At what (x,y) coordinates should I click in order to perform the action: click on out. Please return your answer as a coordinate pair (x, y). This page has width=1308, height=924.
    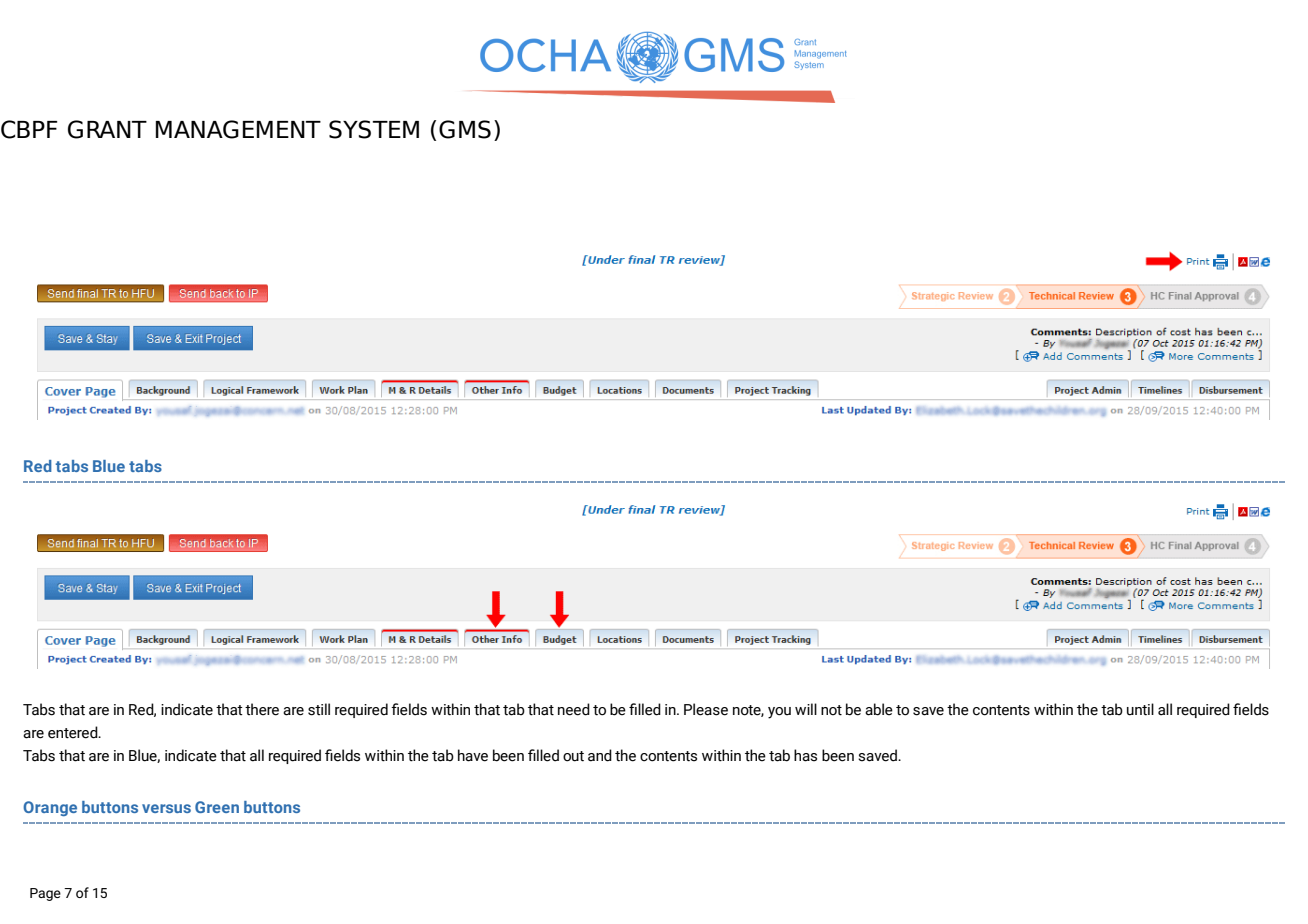
    Looking at the image, I should click on (573, 756).
